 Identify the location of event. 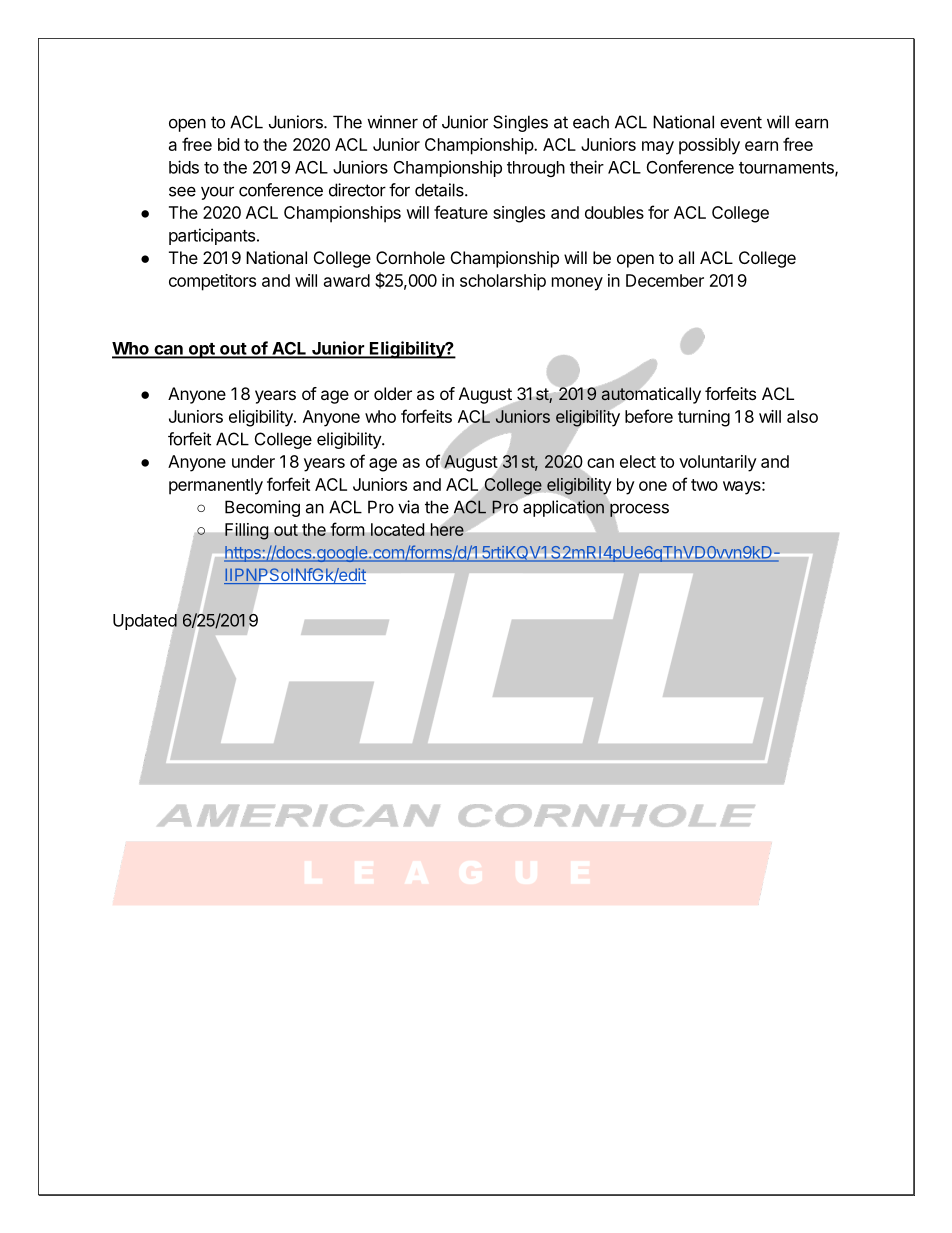
(741, 122).
